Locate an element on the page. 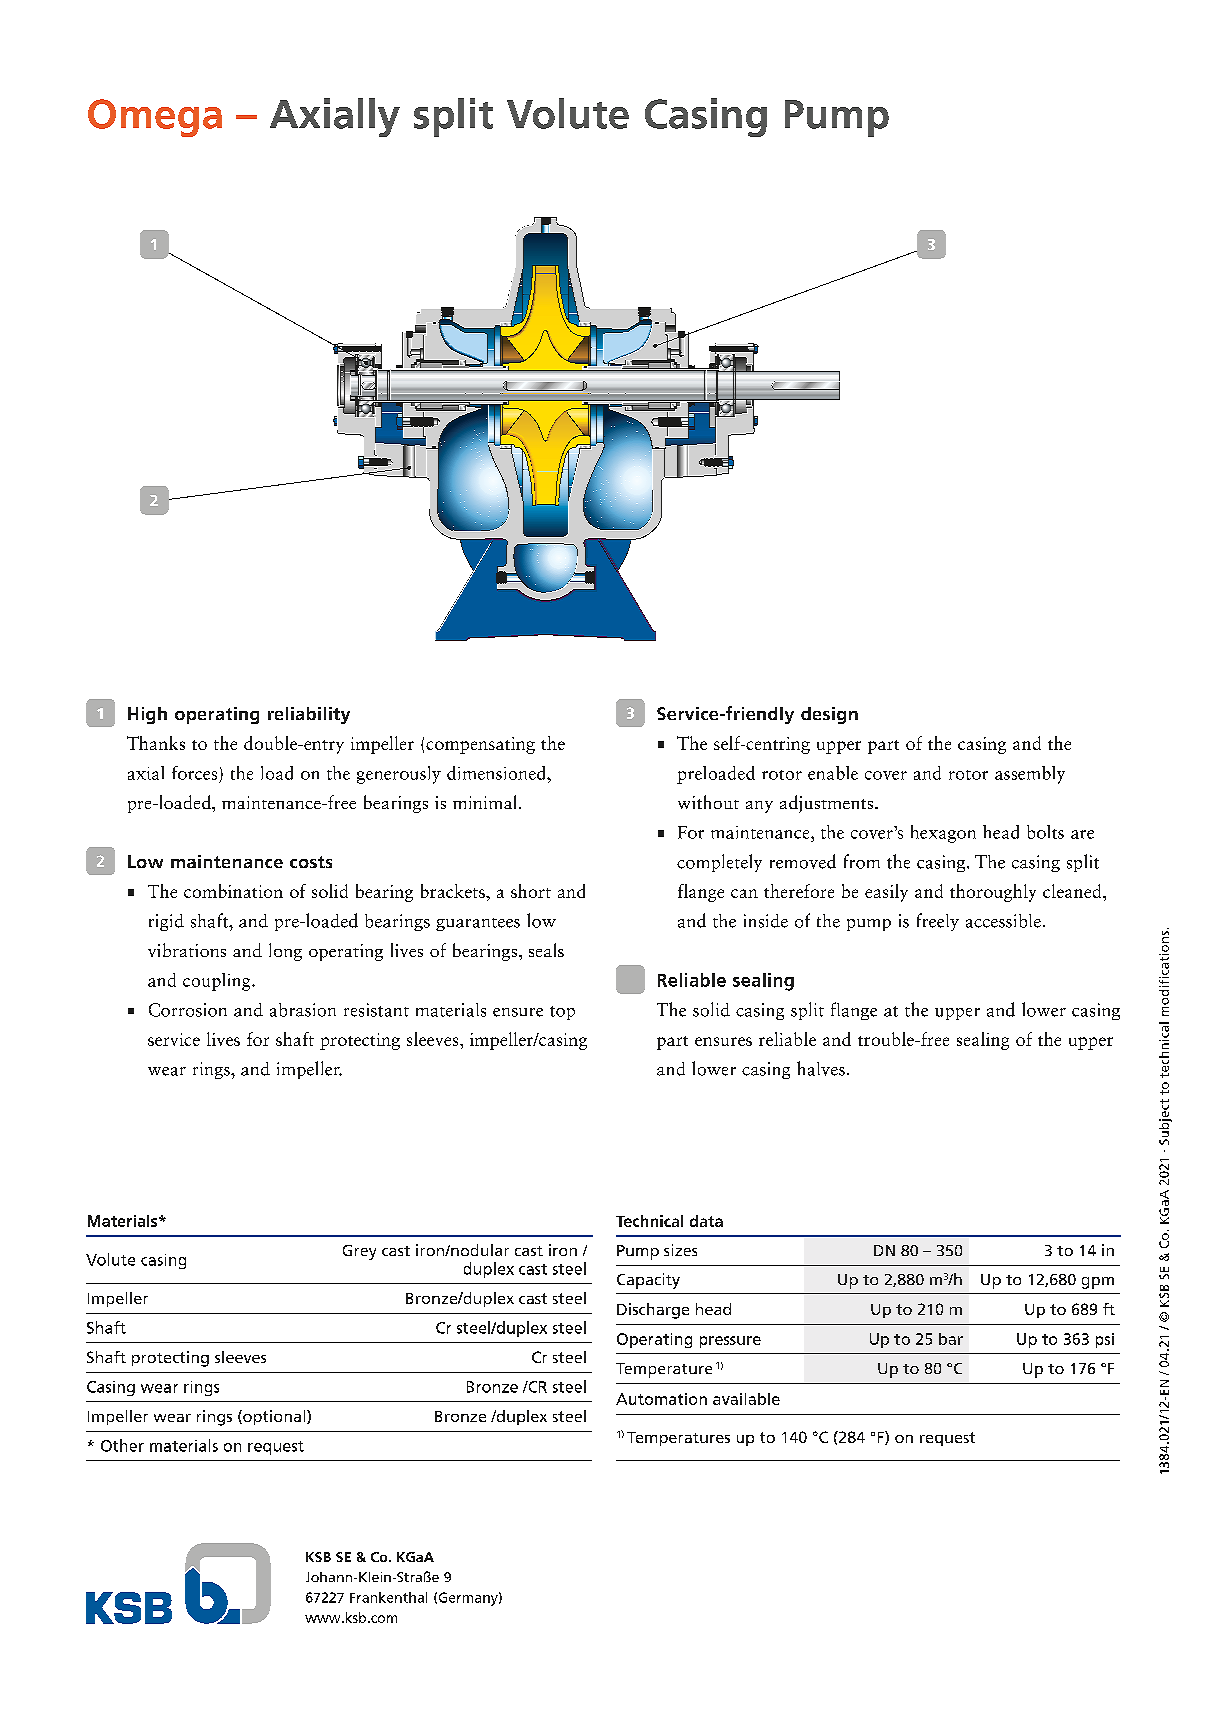 This document has height=1710, width=1209. compensating is located at coordinates (480, 745).
